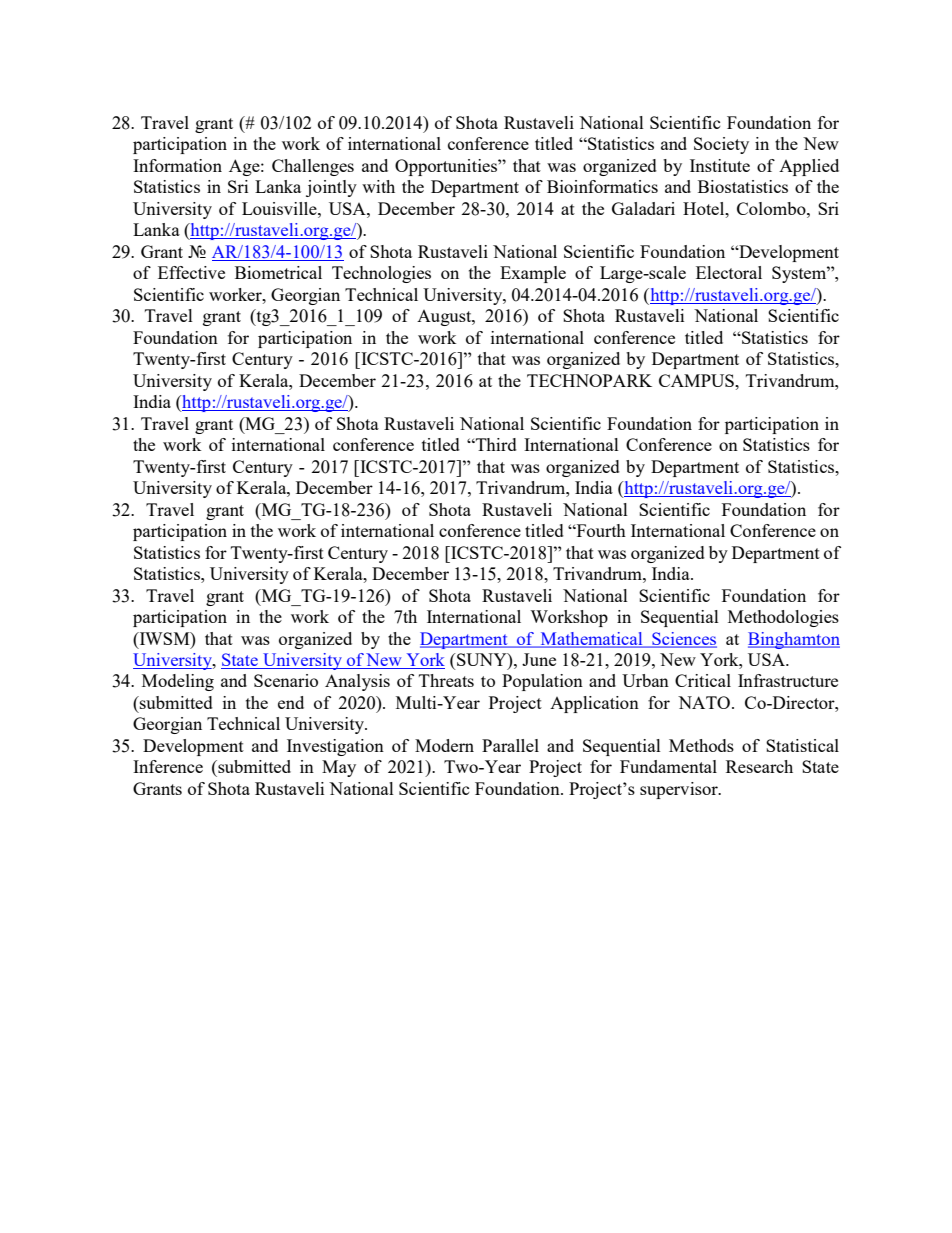 This screenshot has width=952, height=1233. I want to click on CAMPUS, so click(697, 380).
